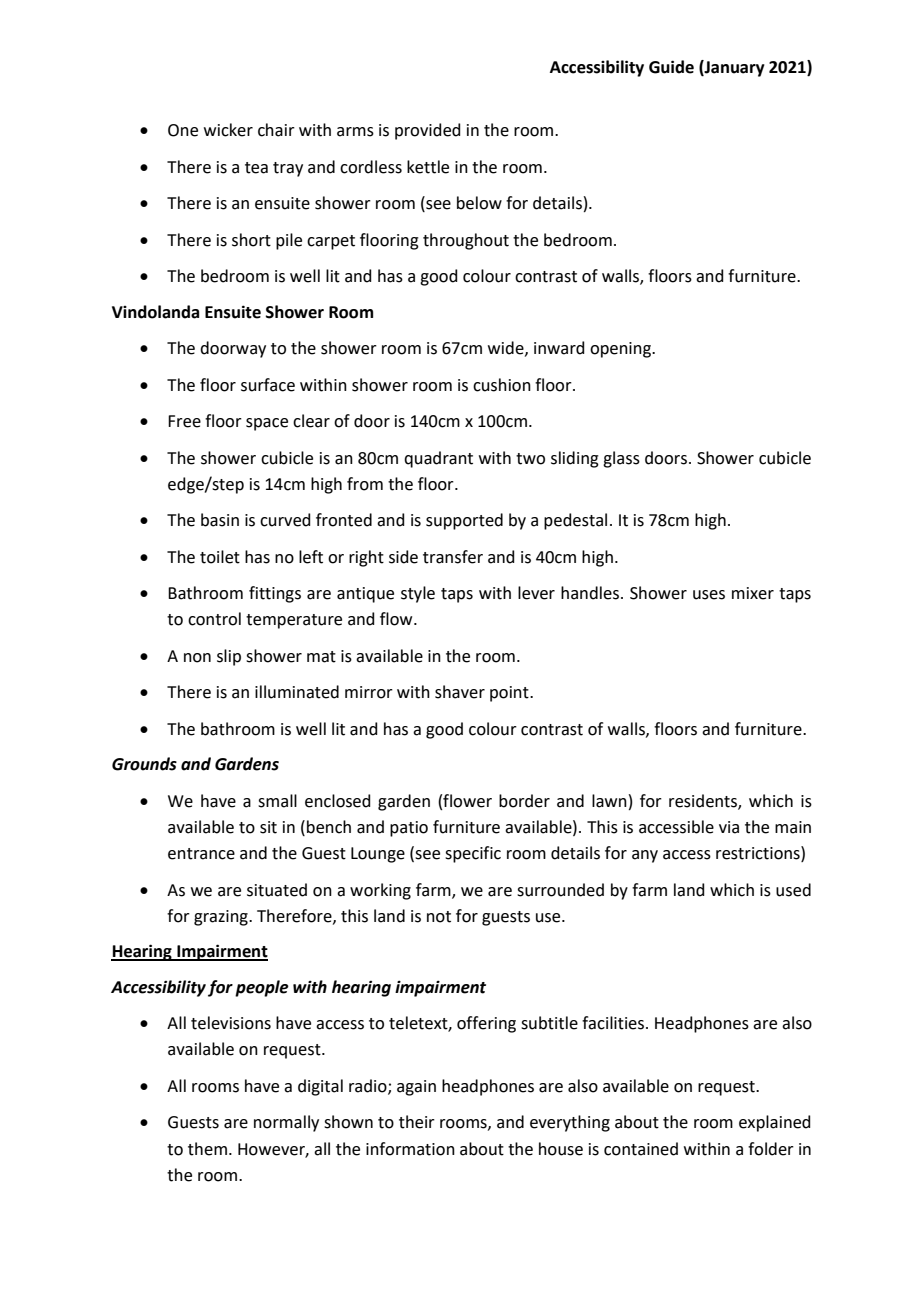  What do you see at coordinates (207, 1149) in the screenshot?
I see `them` at bounding box center [207, 1149].
